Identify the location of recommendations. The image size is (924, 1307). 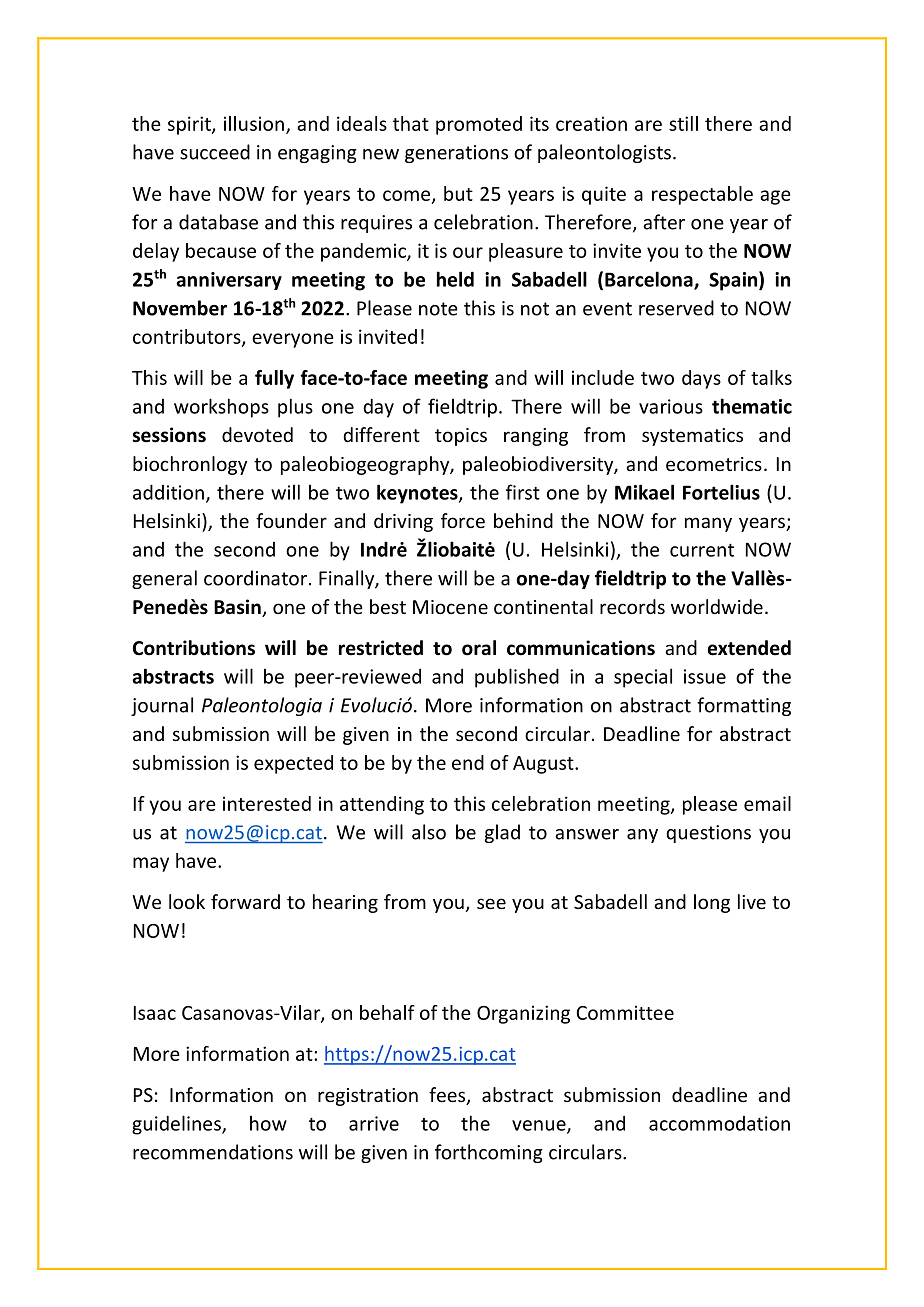
(213, 1152).
